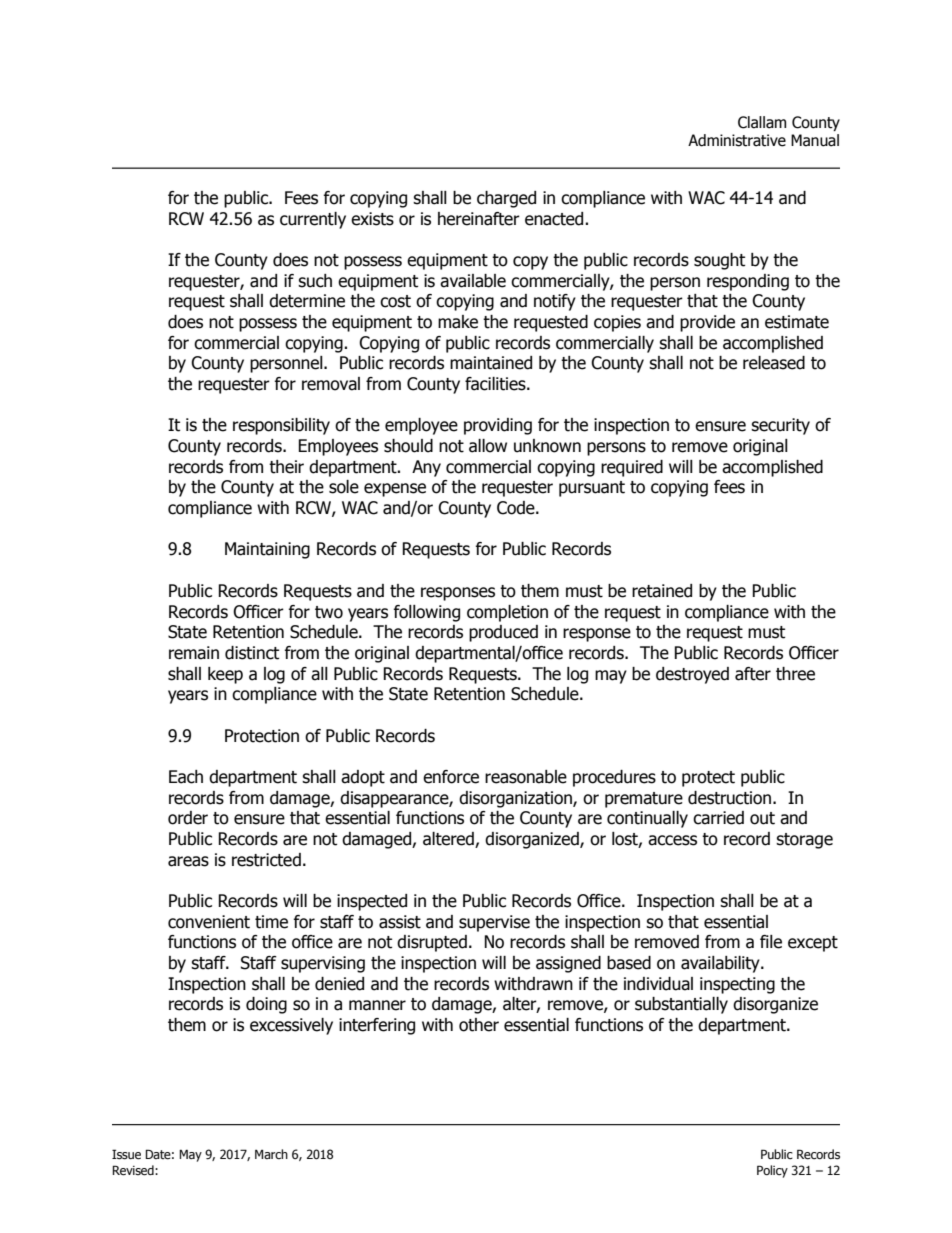  I want to click on charged, so click(506, 199).
